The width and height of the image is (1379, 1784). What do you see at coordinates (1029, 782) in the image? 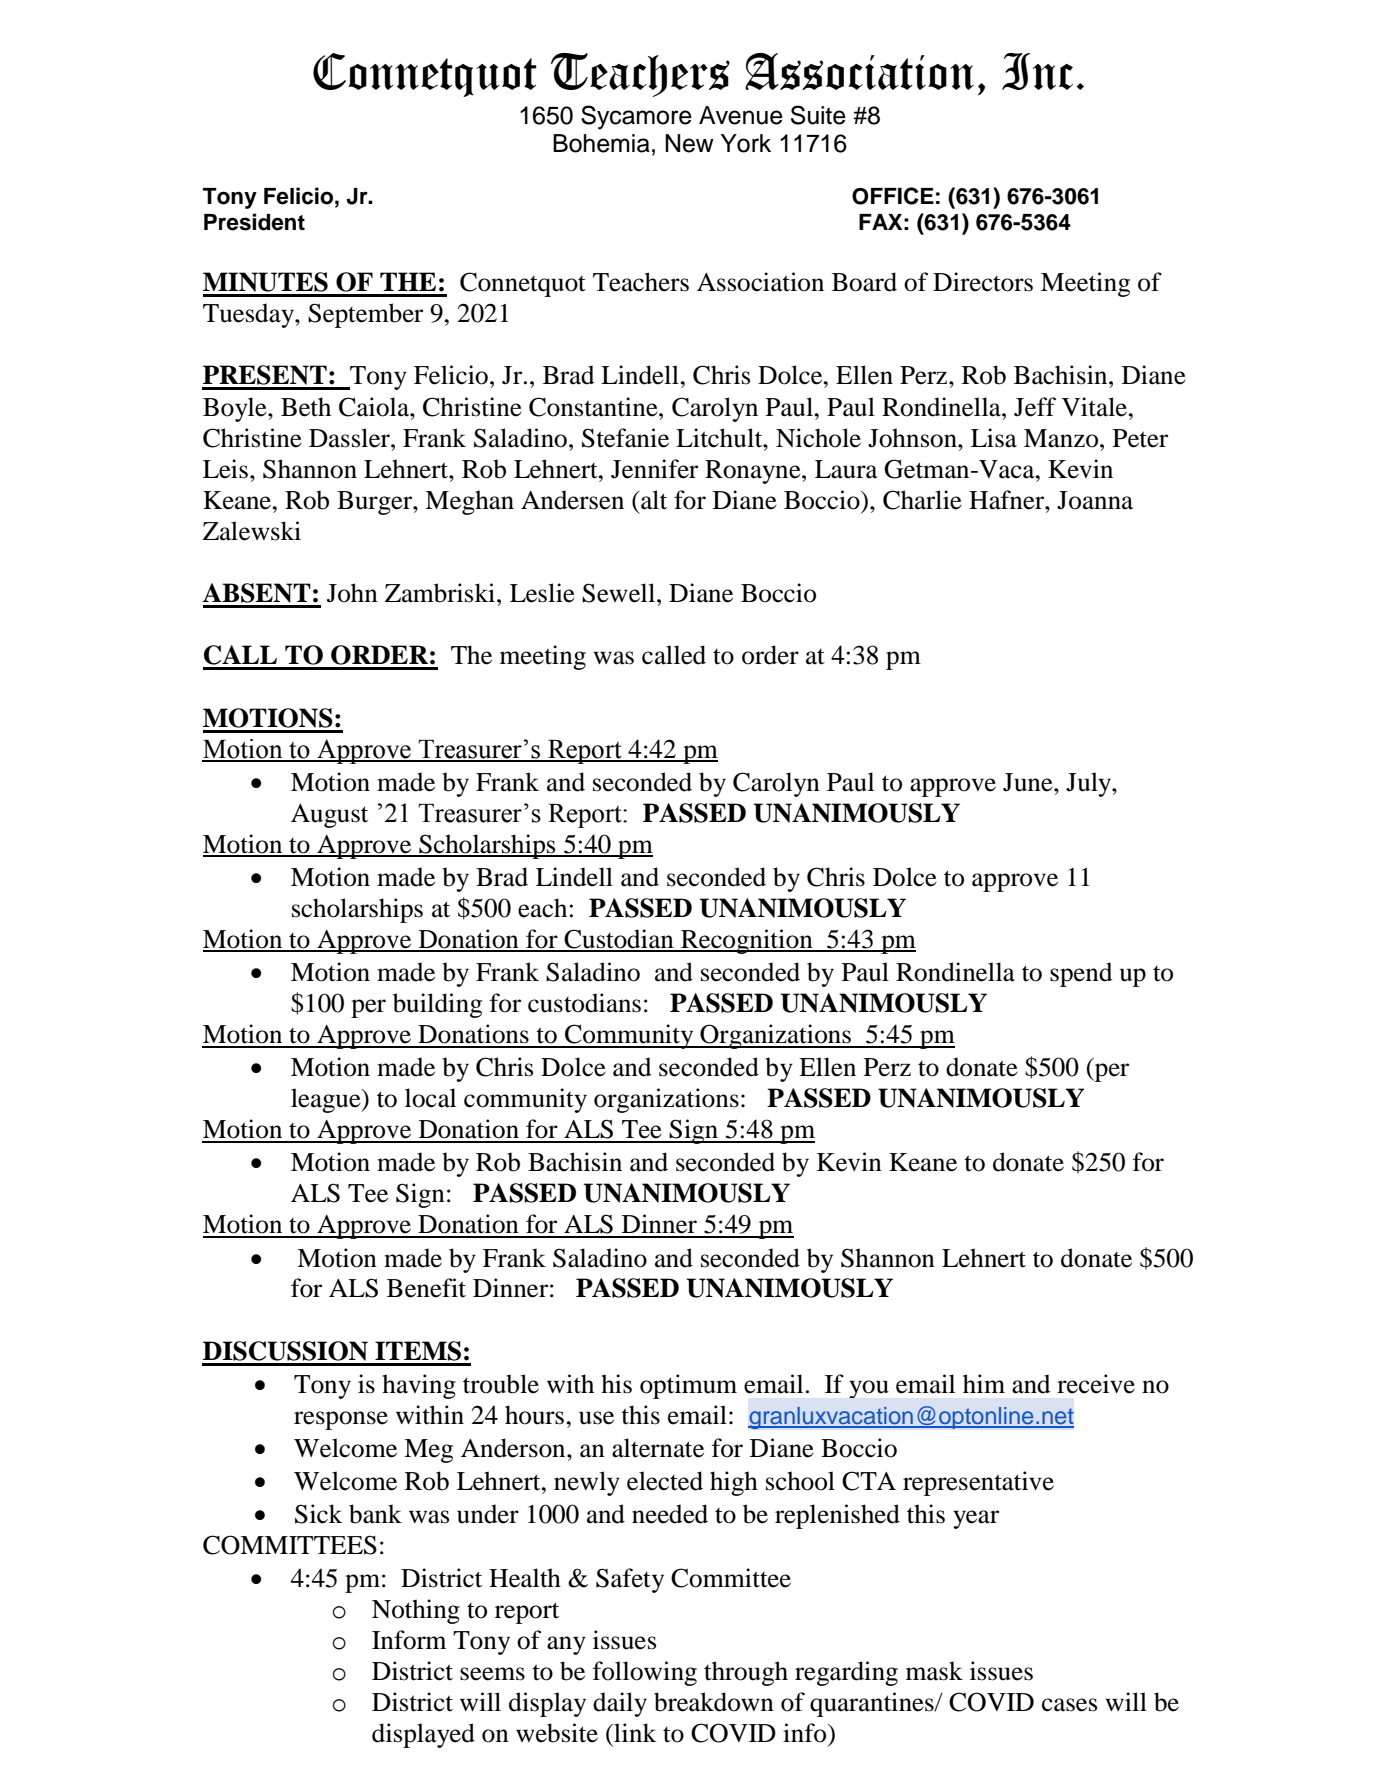
I see `June` at bounding box center [1029, 782].
